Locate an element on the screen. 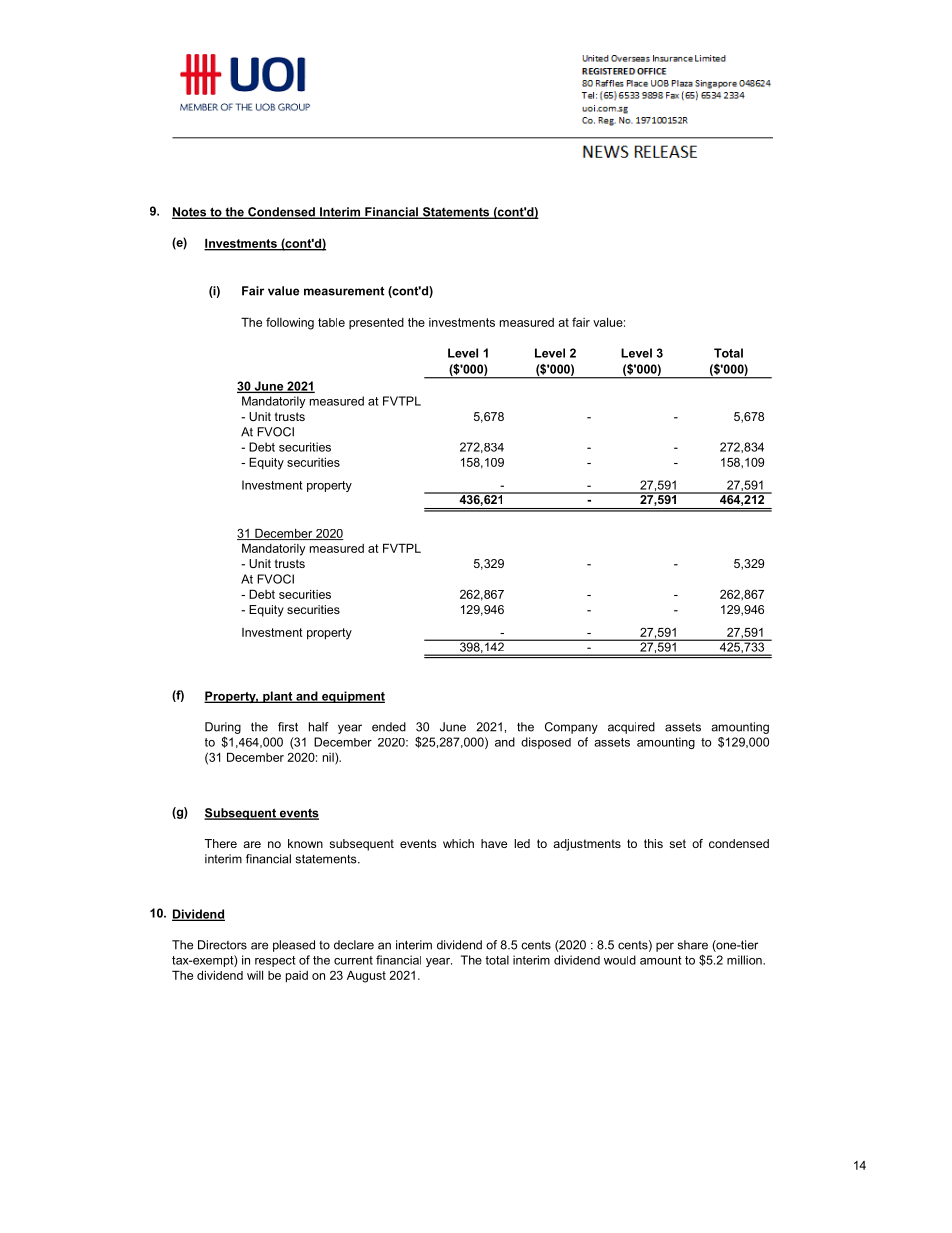 This screenshot has height=1233, width=952. Notes is located at coordinates (190, 213).
